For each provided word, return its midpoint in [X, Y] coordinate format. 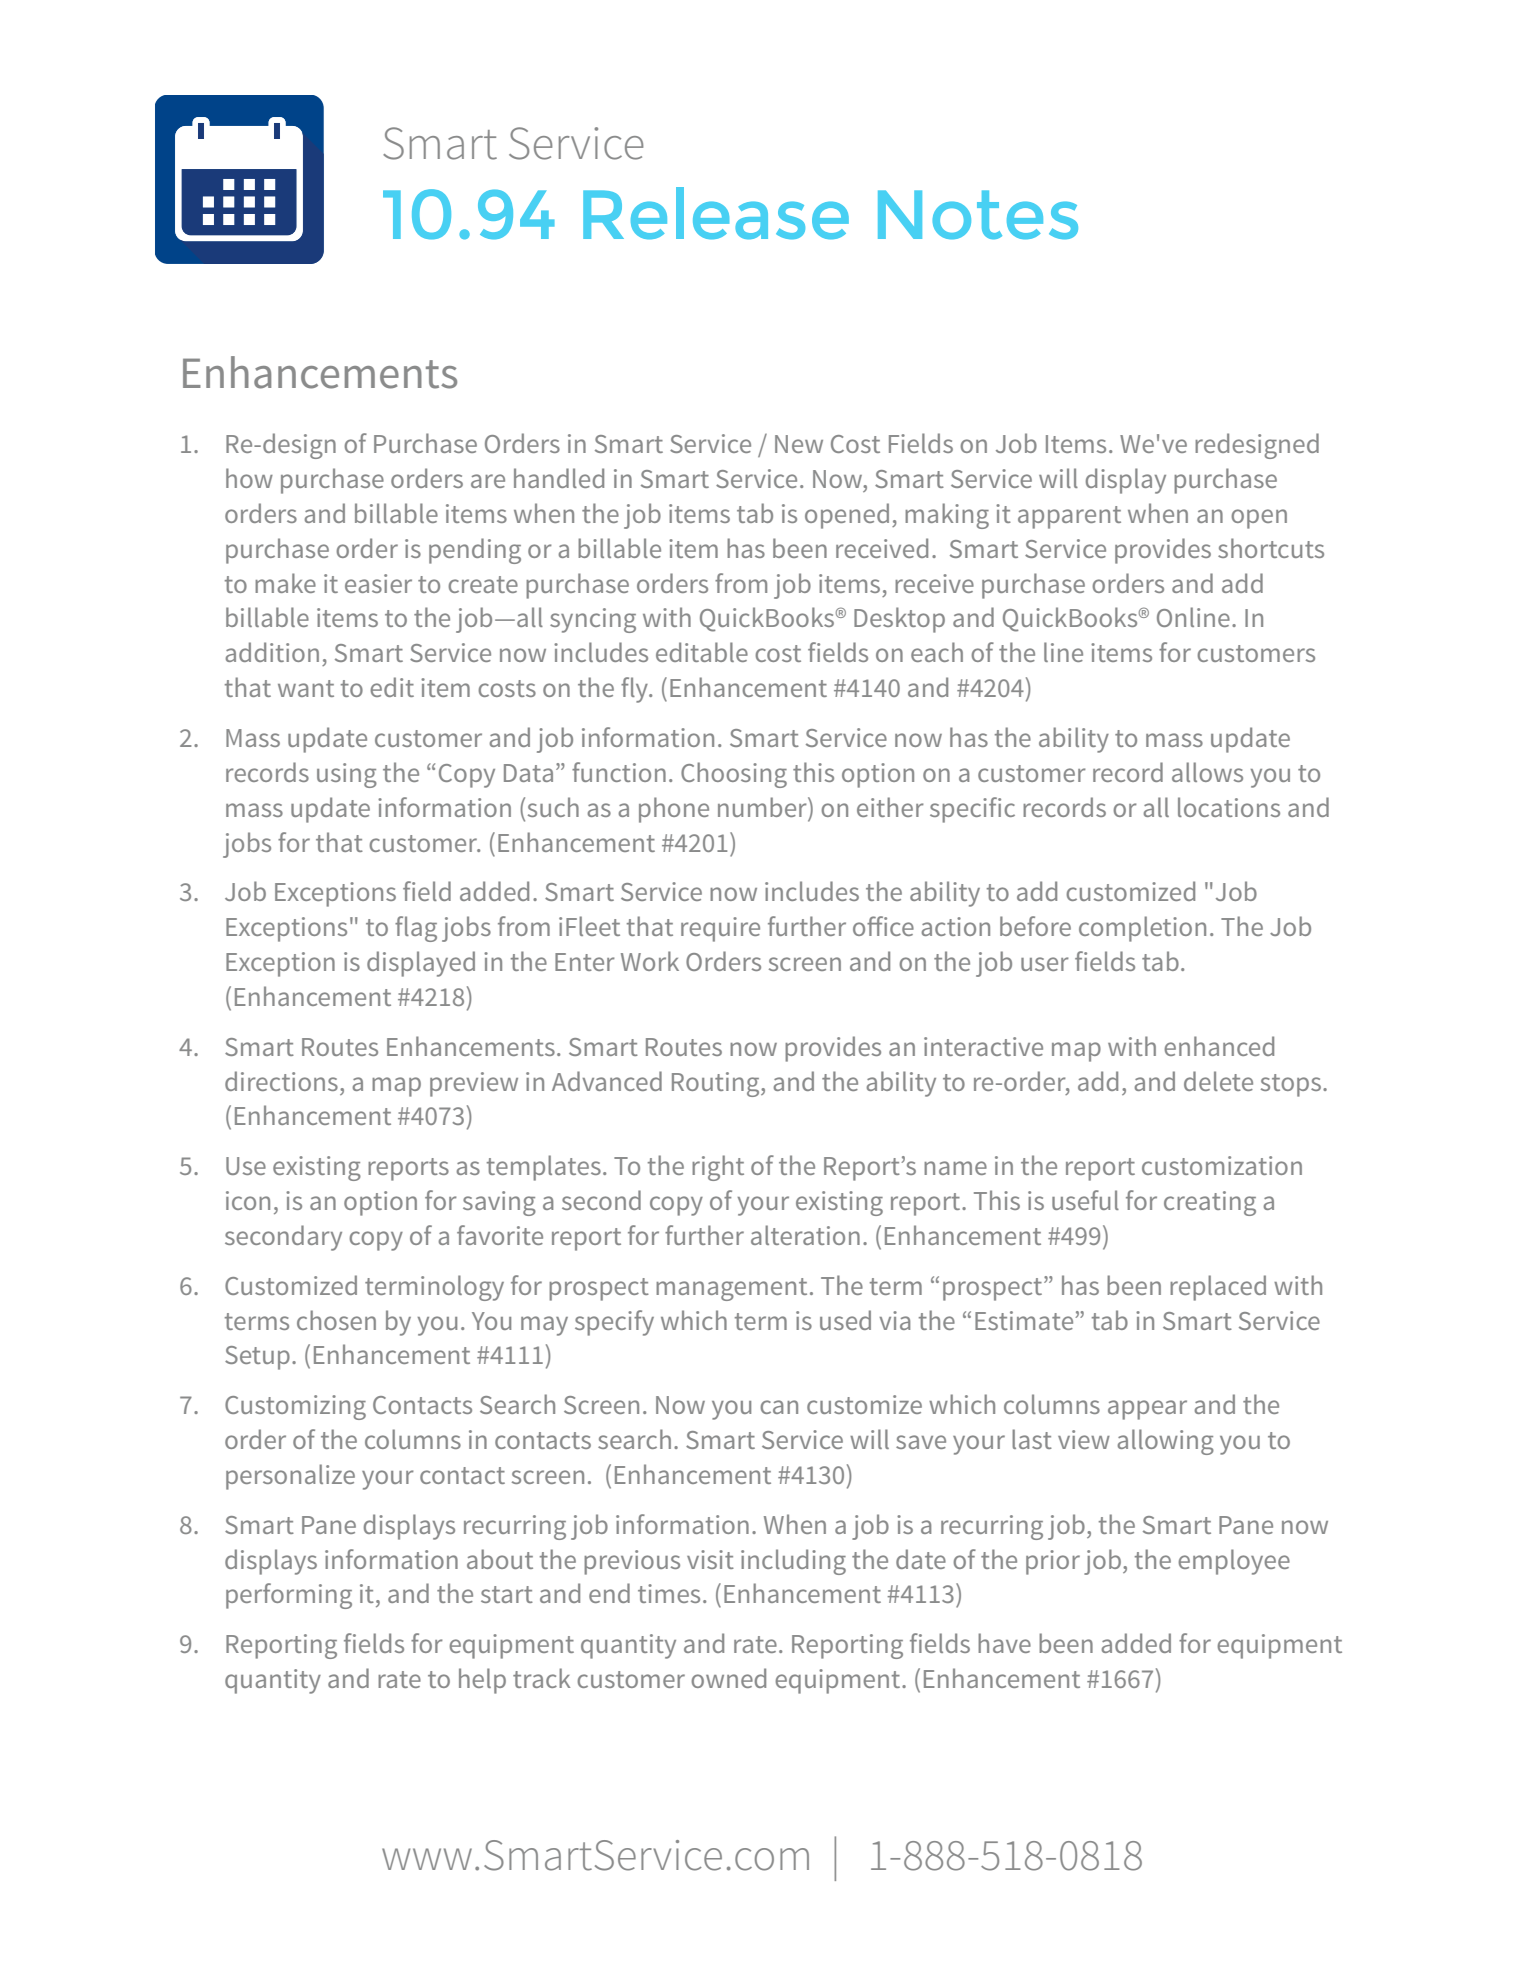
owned [728, 1678]
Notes [978, 214]
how [249, 478]
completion [1142, 929]
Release [716, 213]
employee [1234, 1562]
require [720, 929]
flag [416, 929]
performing [289, 1596]
